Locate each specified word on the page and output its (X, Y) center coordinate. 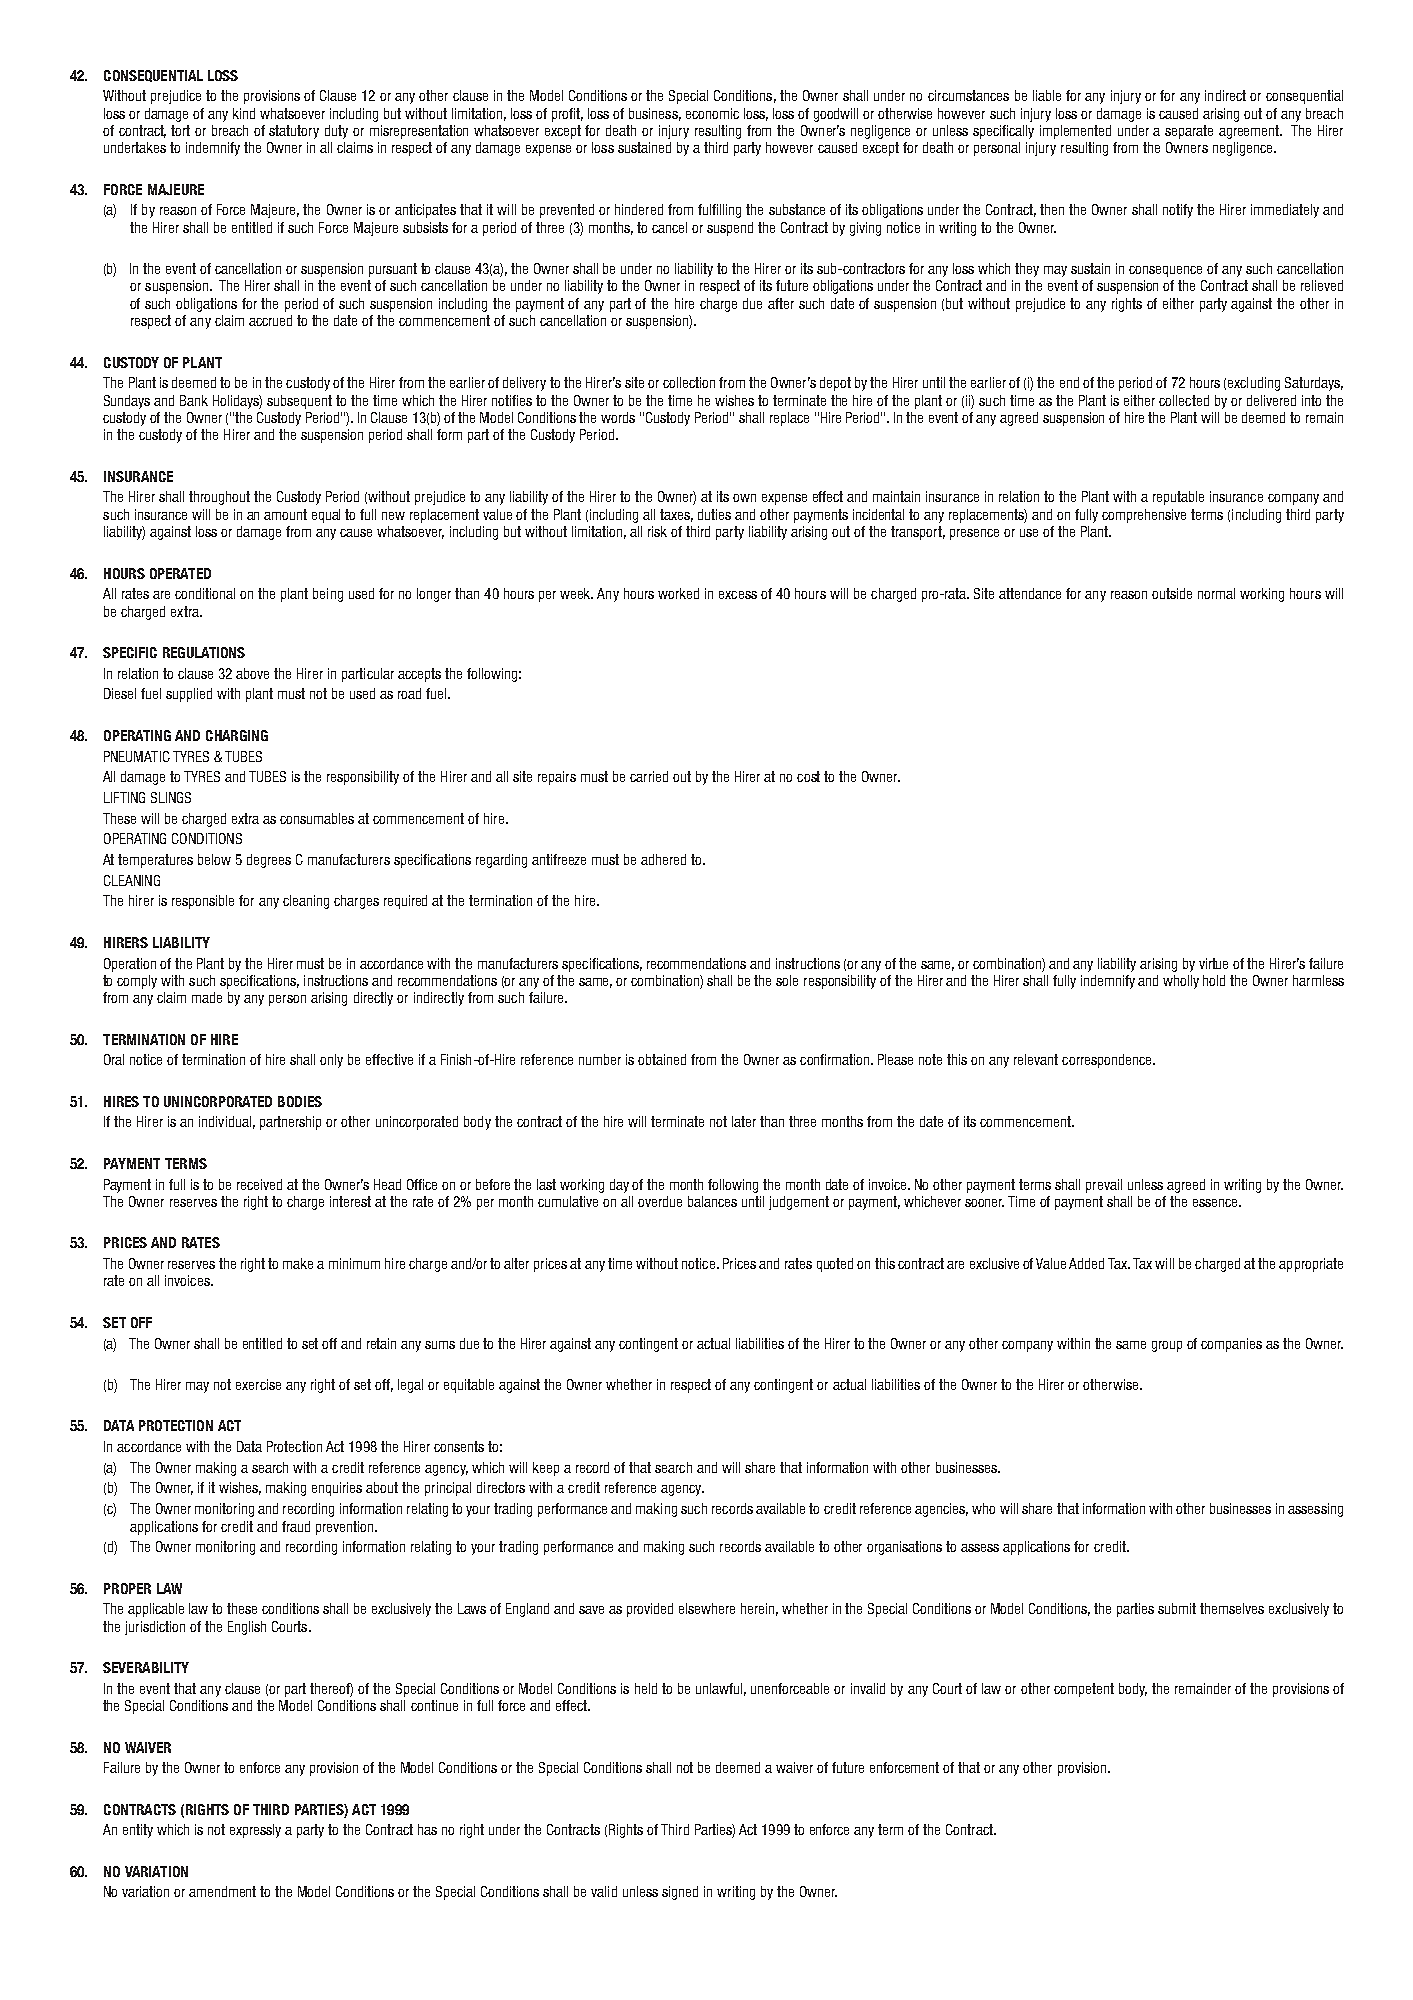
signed (680, 1893)
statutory (294, 132)
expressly (255, 1831)
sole (787, 980)
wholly (1181, 982)
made (207, 997)
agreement (1250, 132)
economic (712, 113)
